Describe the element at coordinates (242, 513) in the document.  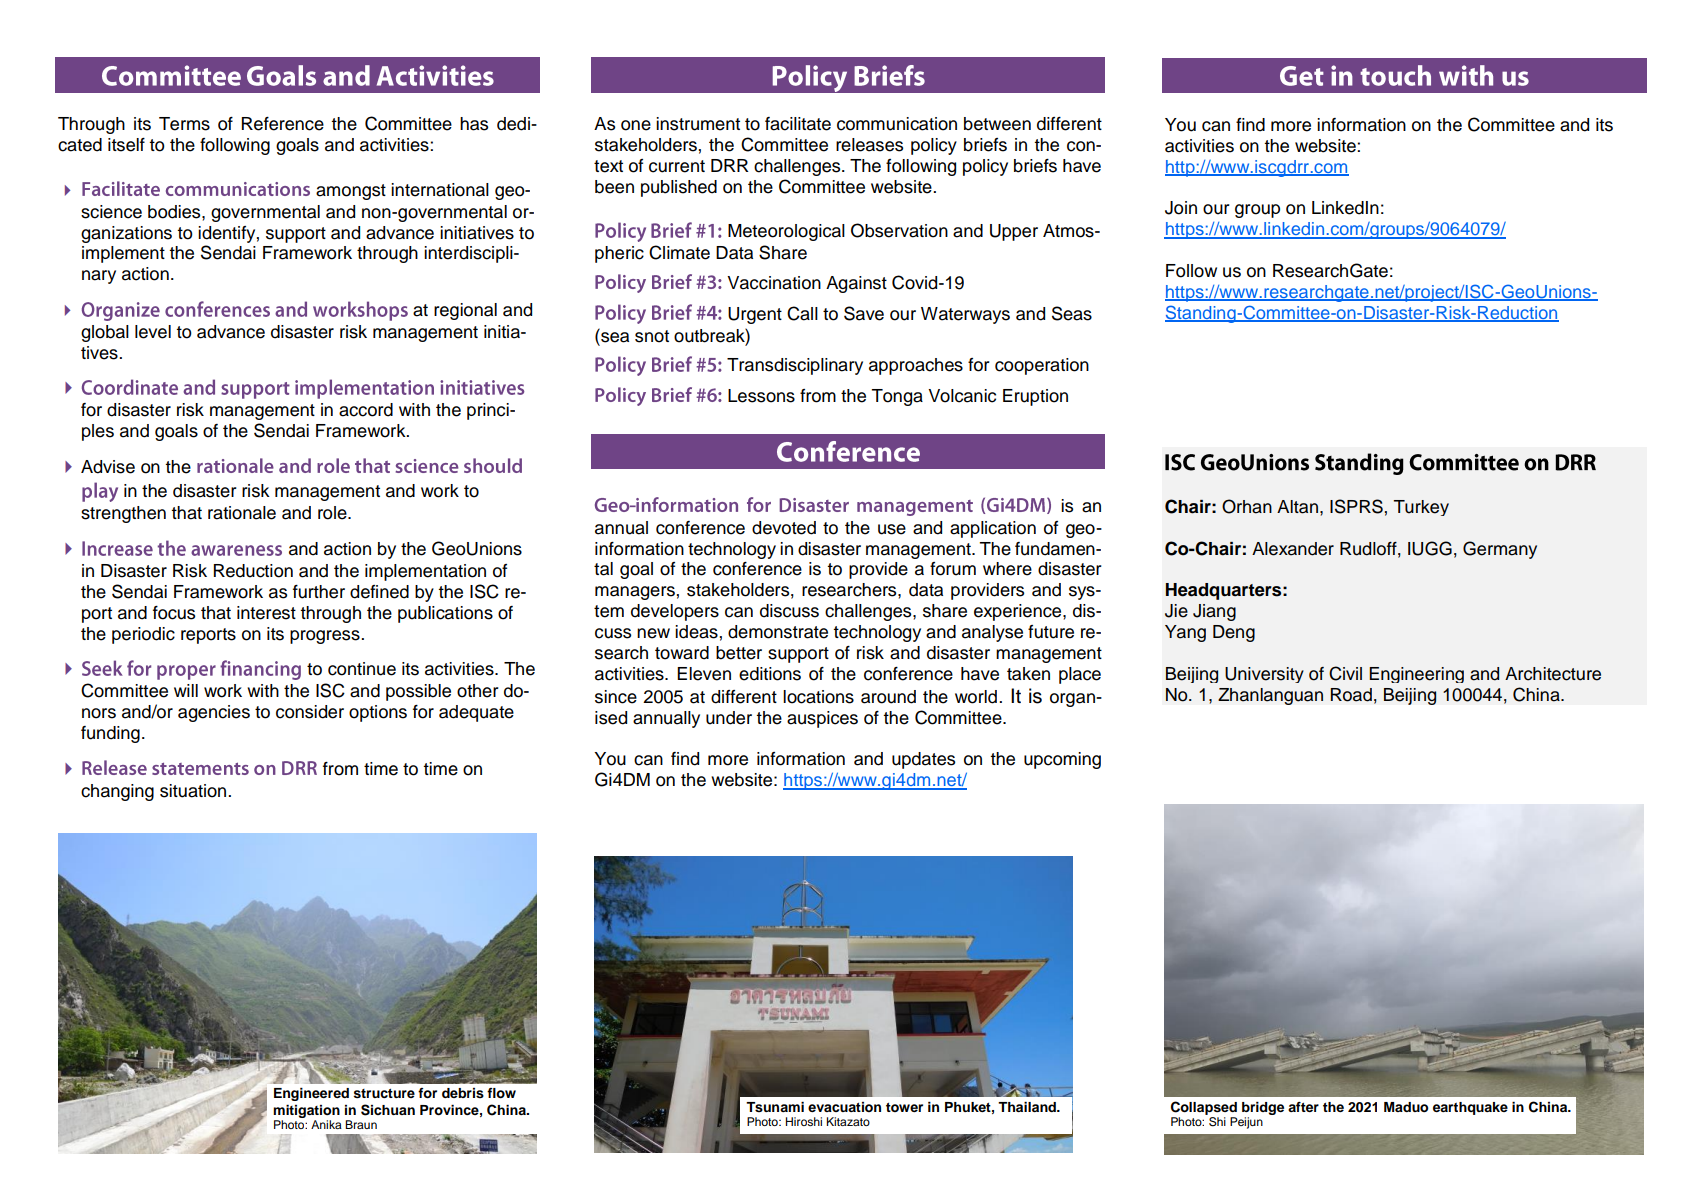
I see `rationale` at that location.
